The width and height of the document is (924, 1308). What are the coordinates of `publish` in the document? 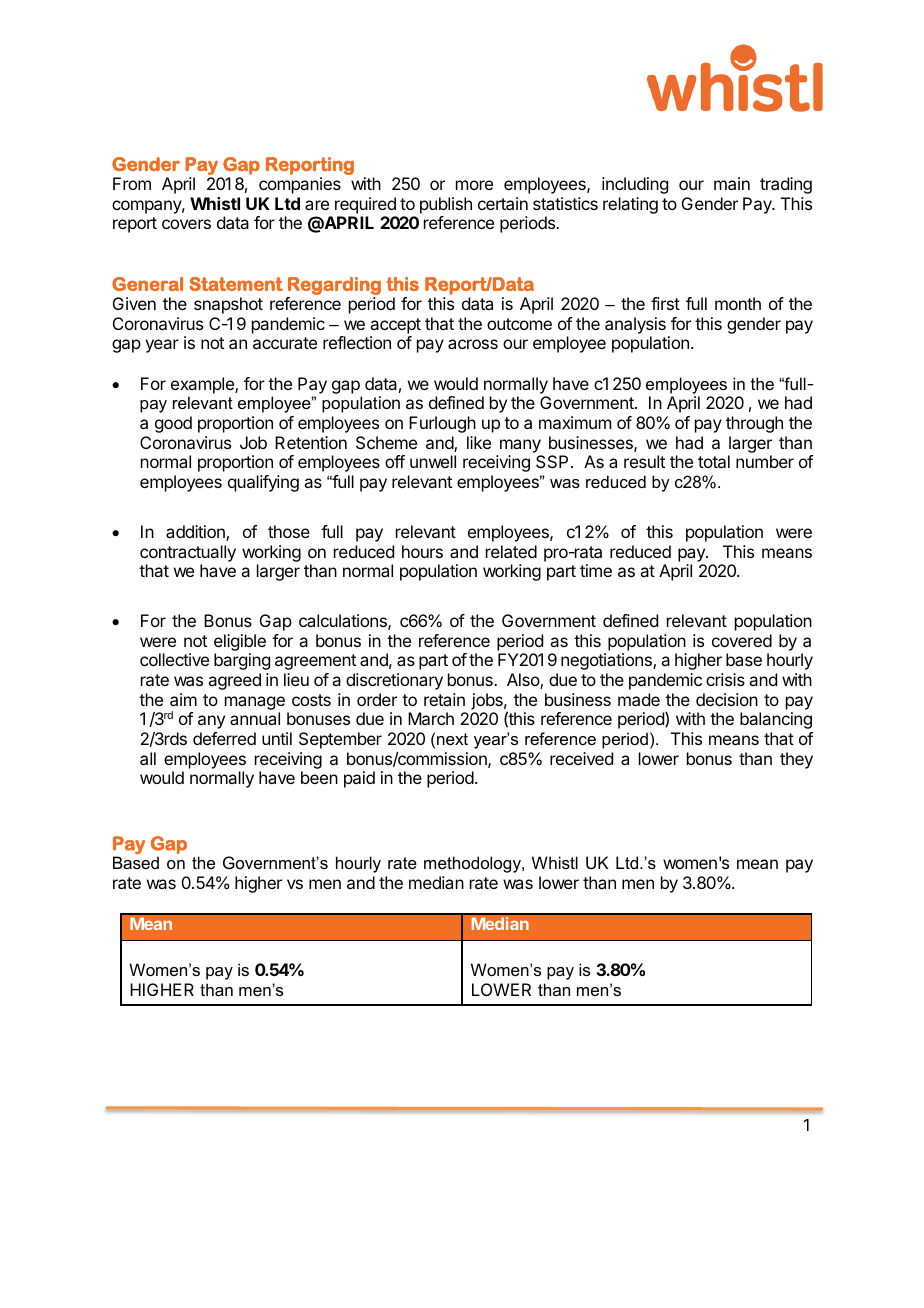 It's located at (446, 205).
